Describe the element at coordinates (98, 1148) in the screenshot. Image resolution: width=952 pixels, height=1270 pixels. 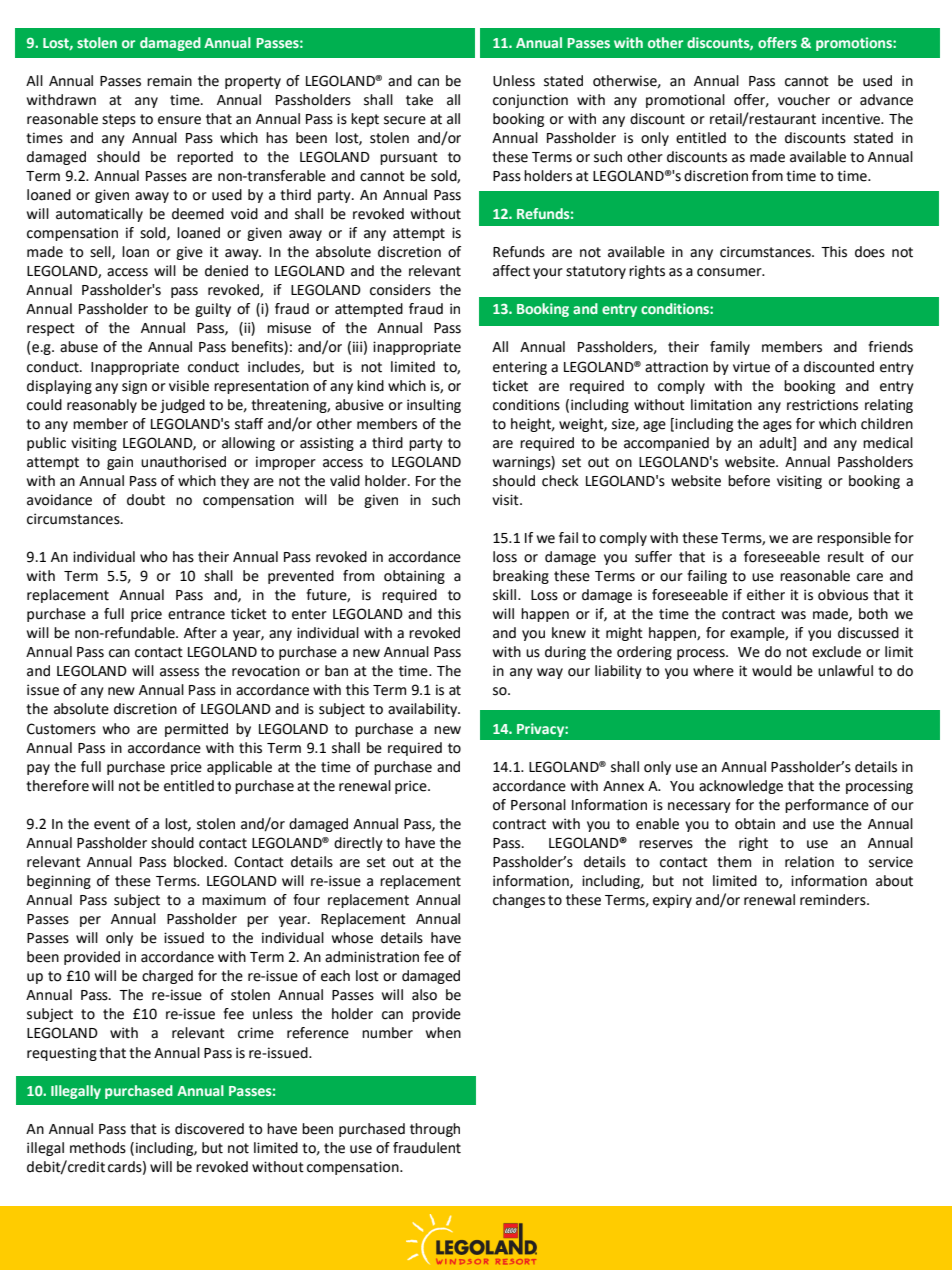
I see `methods` at that location.
